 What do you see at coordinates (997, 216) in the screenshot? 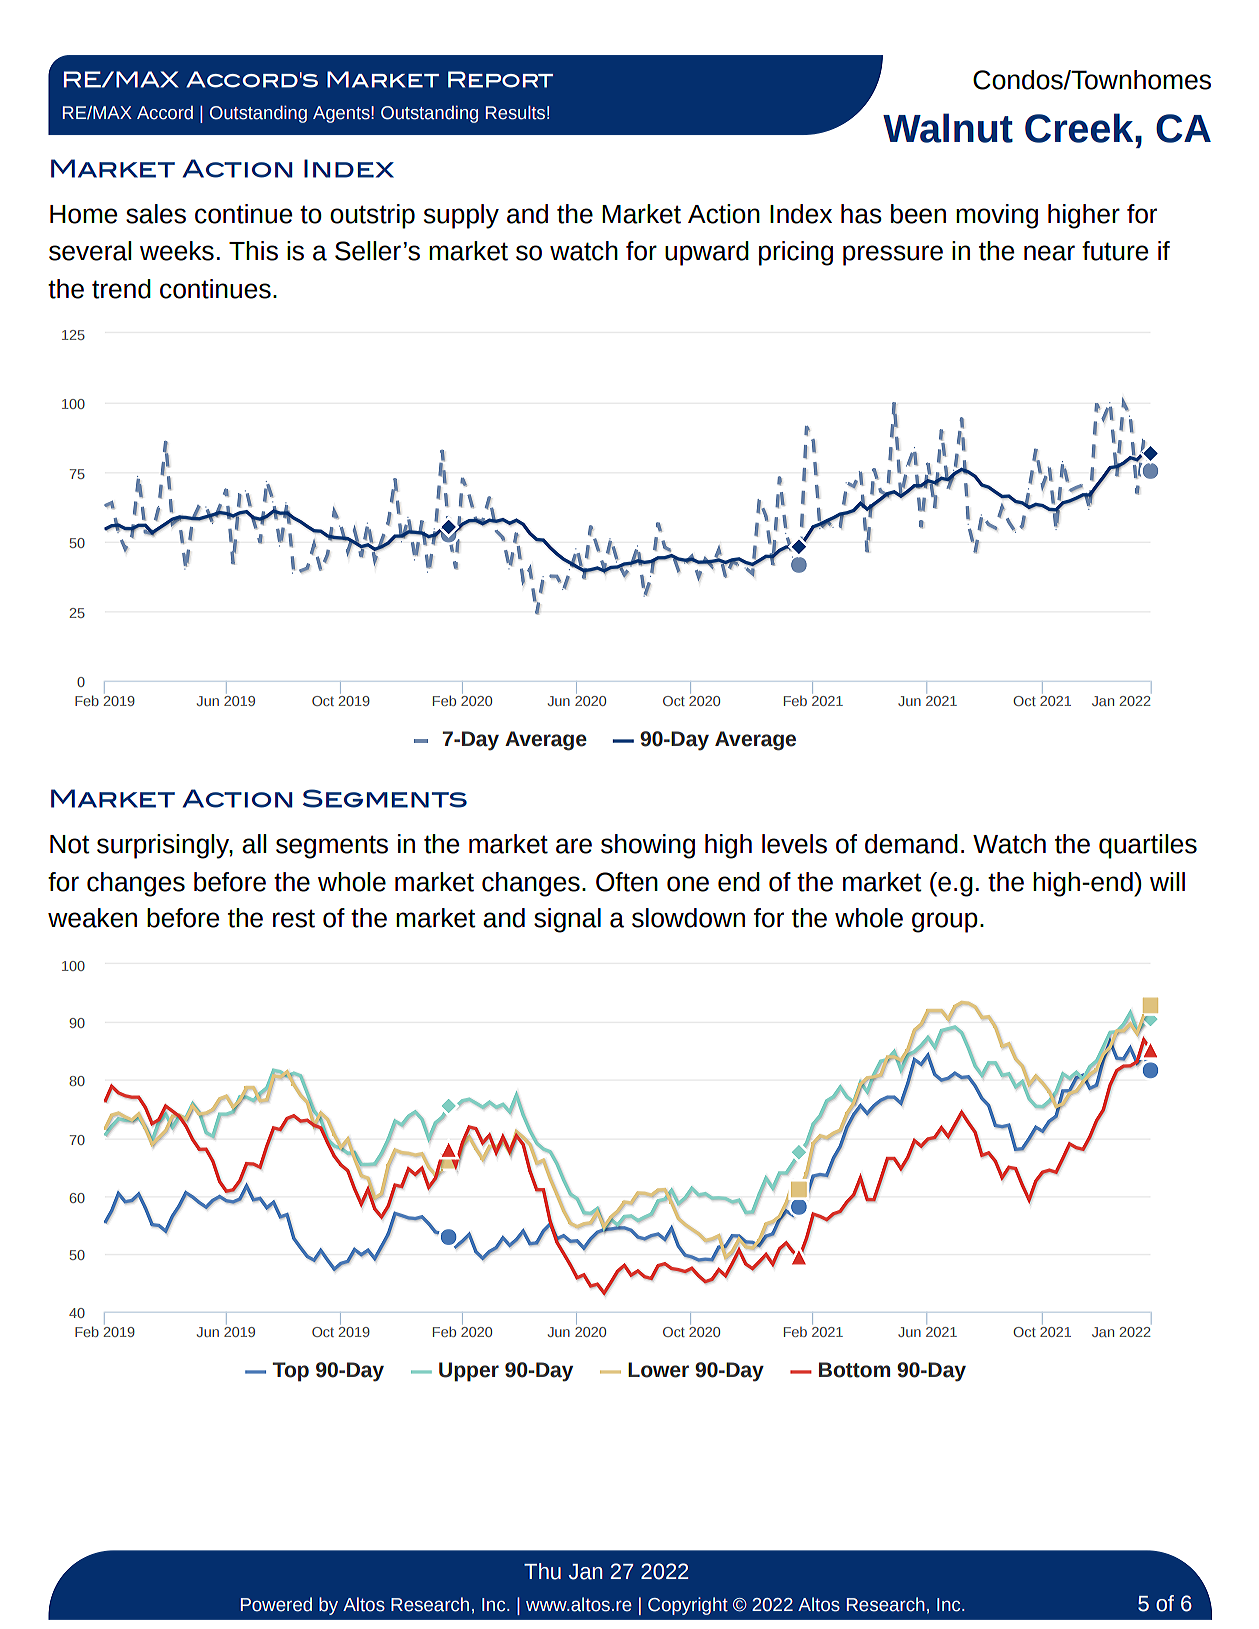
I see `moving` at bounding box center [997, 216].
